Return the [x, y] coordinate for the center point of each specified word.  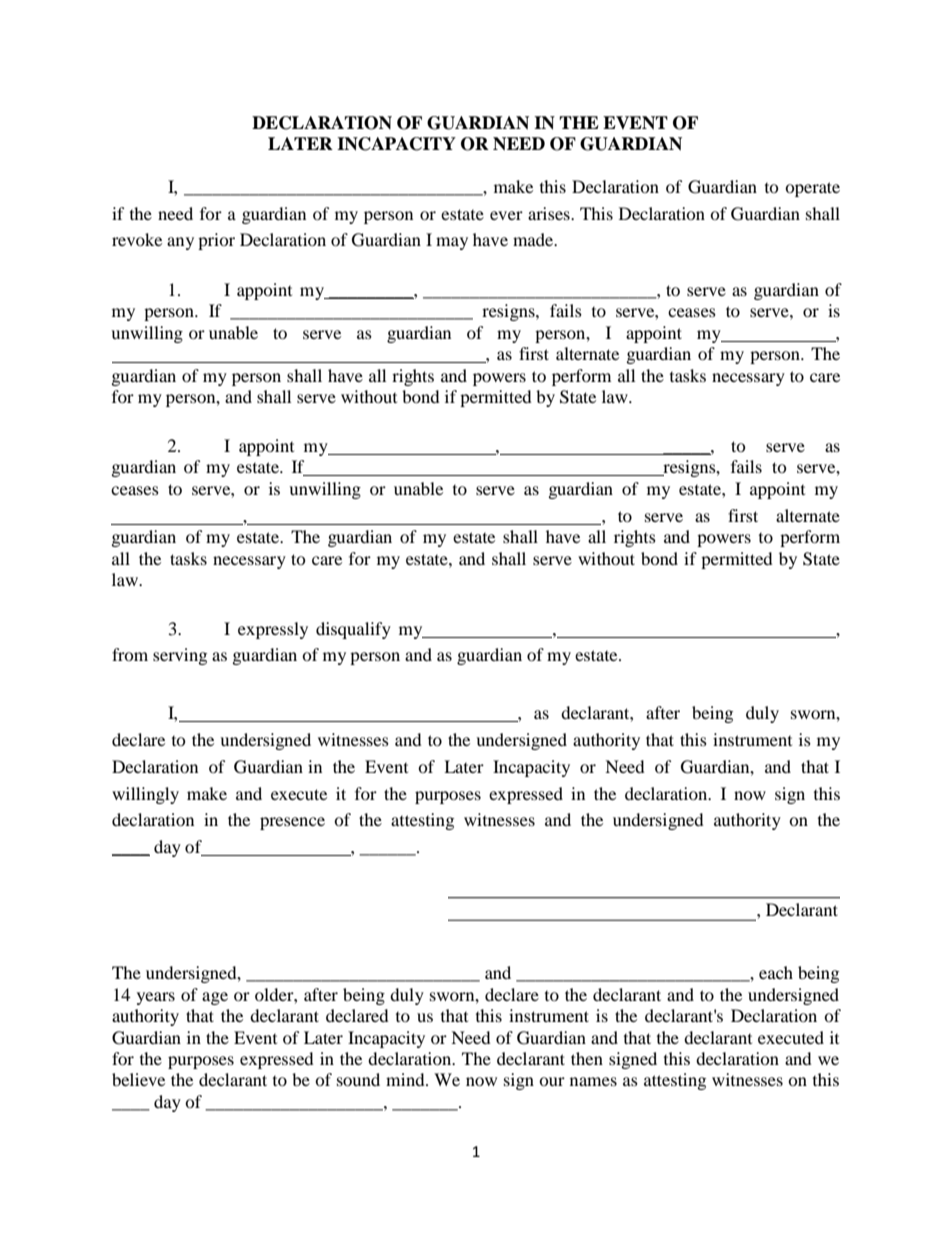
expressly [273, 630]
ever [506, 215]
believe [138, 1079]
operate [812, 189]
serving [180, 656]
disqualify [353, 630]
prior [216, 241]
